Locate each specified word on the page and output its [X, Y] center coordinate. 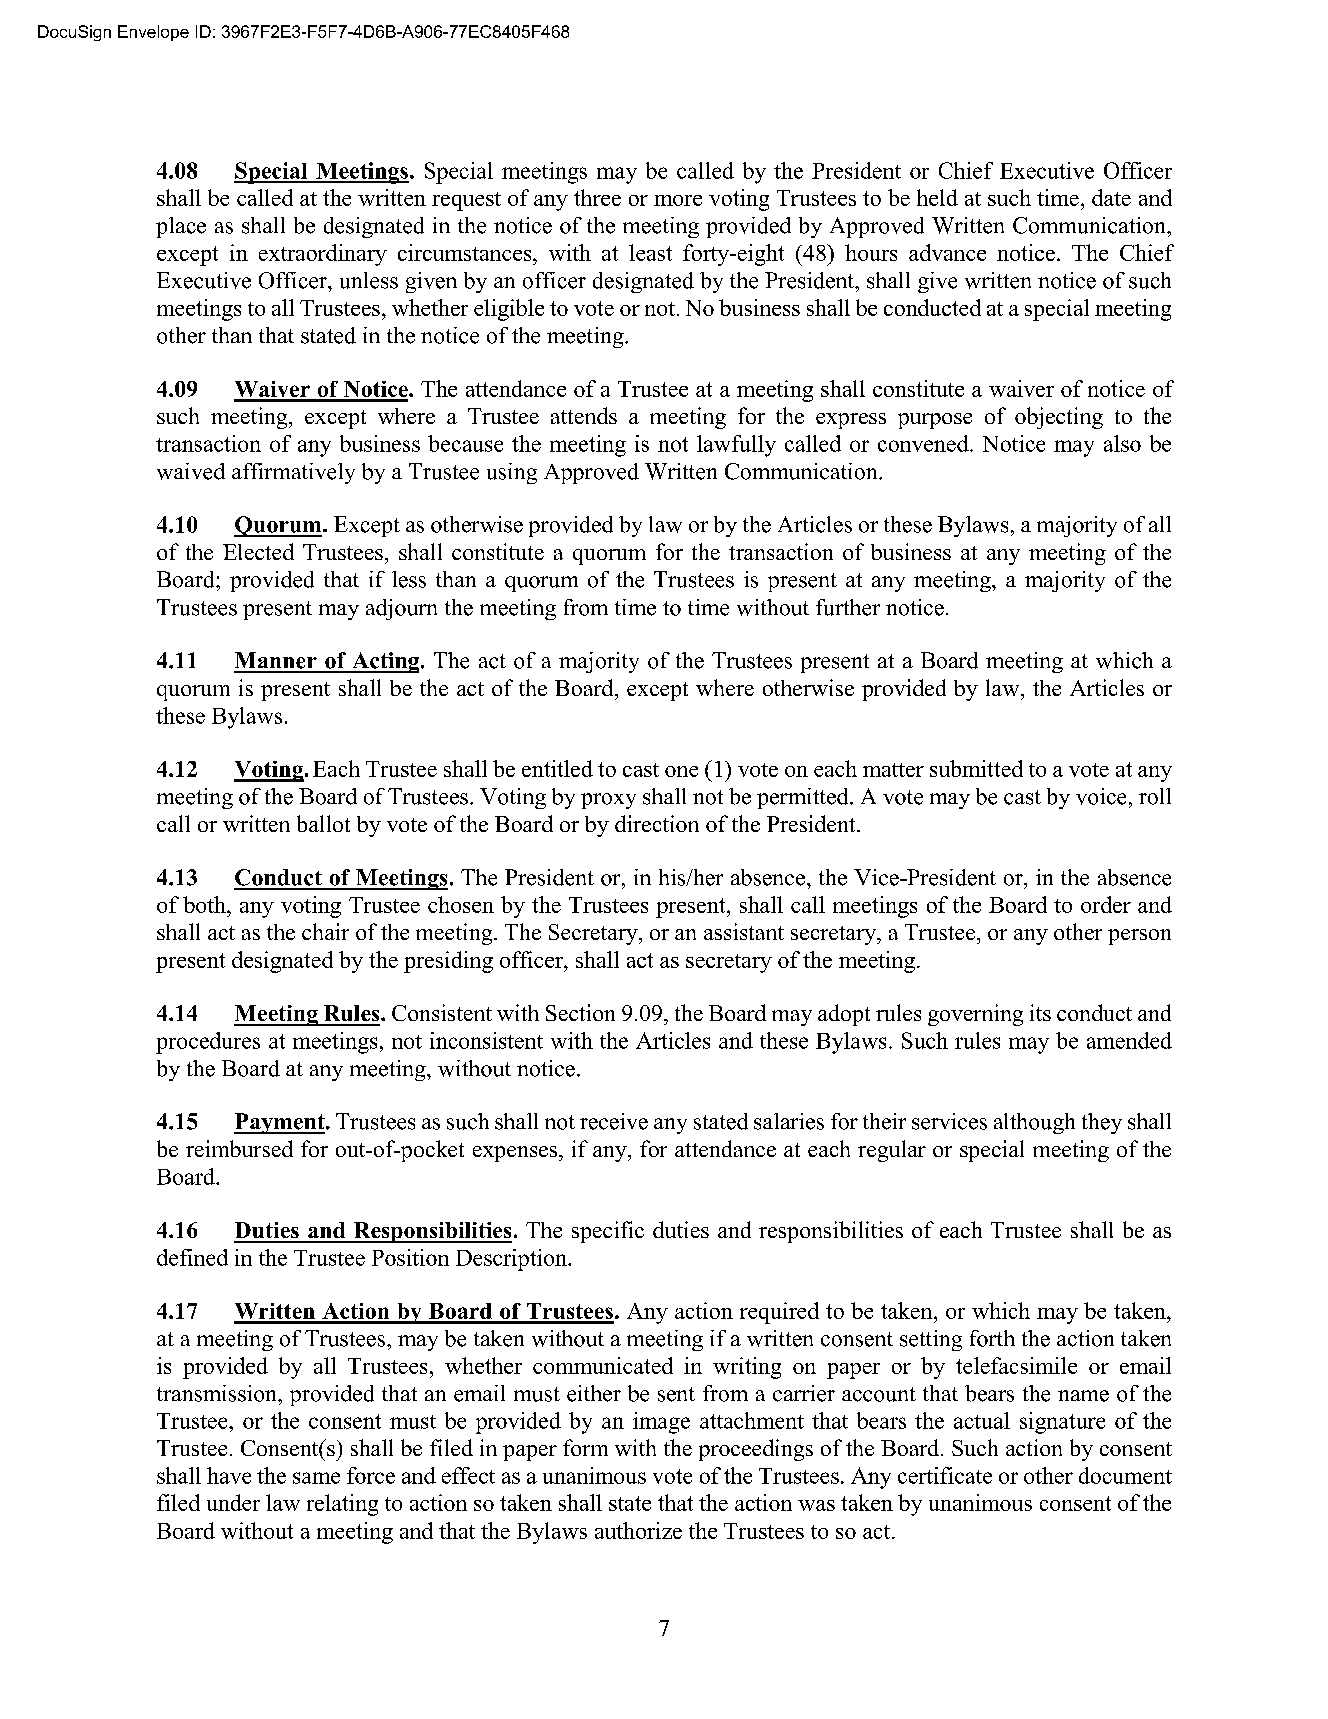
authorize [638, 1530]
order [1106, 904]
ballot [323, 823]
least [650, 252]
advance [947, 252]
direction [657, 823]
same [316, 1478]
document [1125, 1475]
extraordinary [323, 255]
